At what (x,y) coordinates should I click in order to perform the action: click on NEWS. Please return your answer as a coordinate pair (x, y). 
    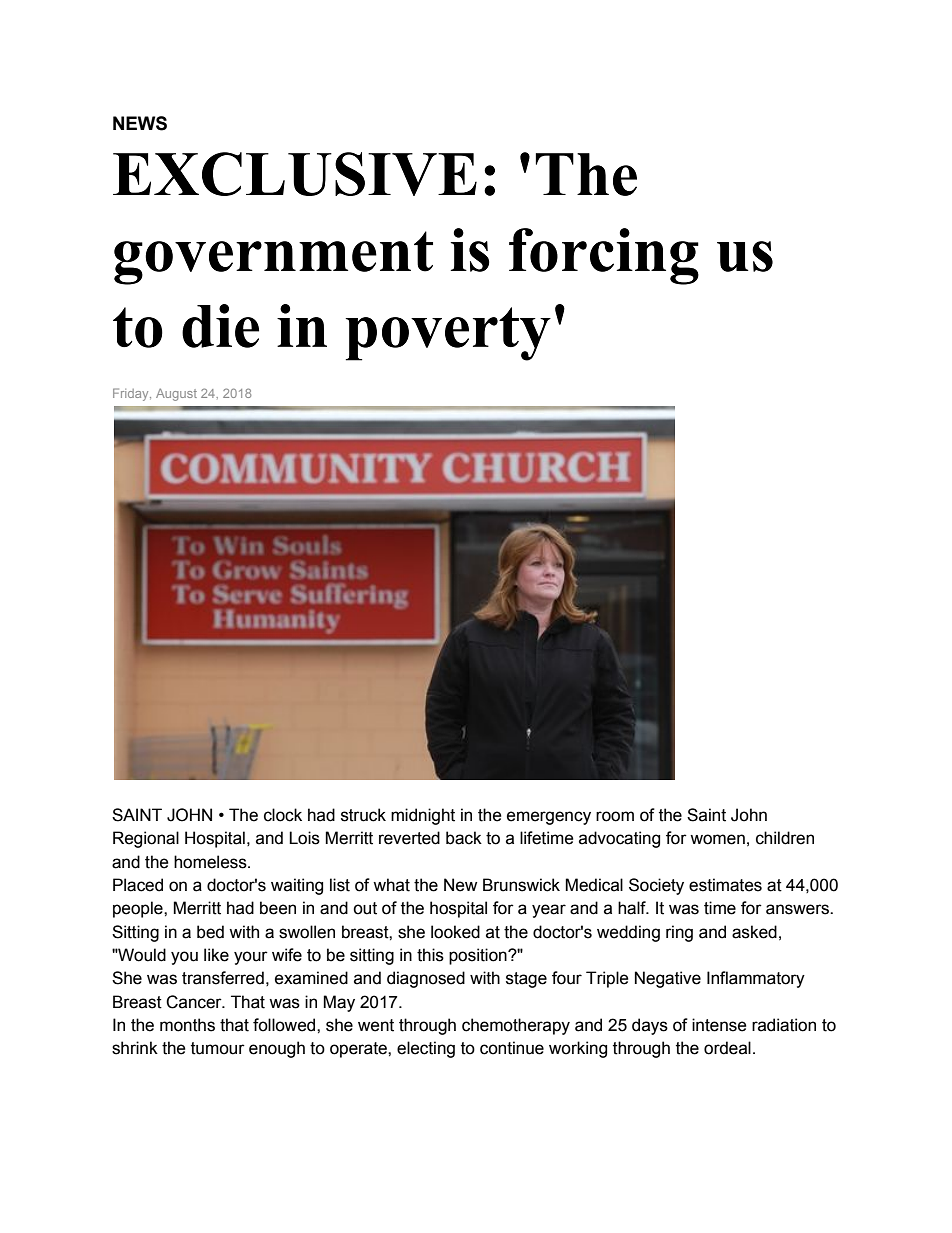
    Looking at the image, I should click on (140, 123).
